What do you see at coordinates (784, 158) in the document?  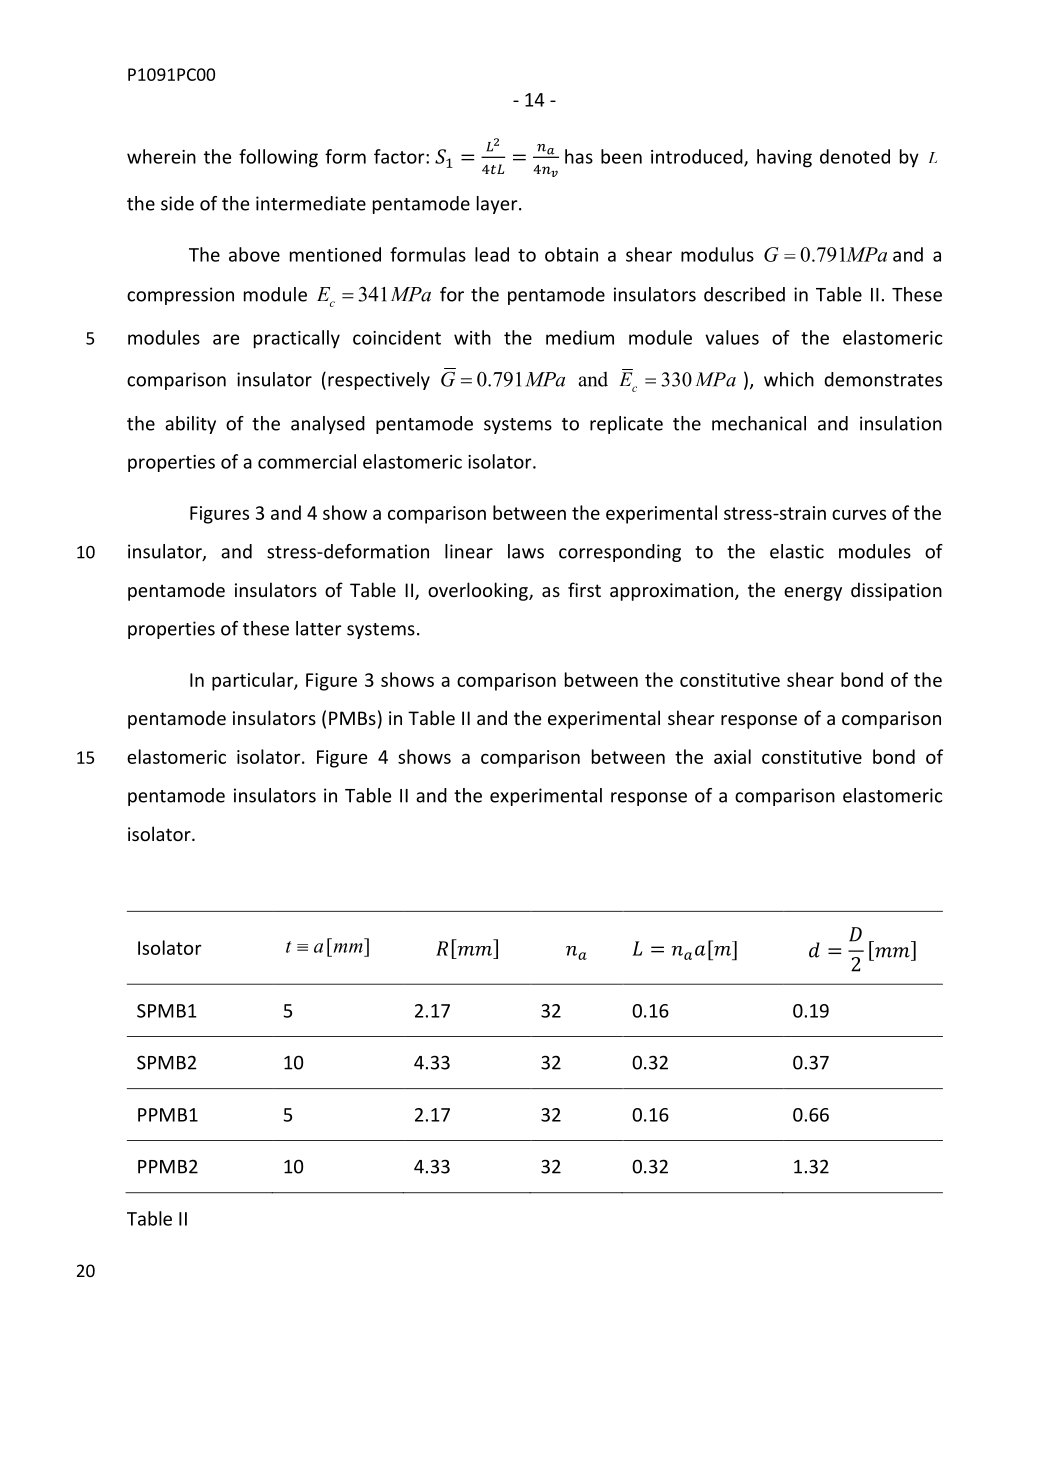 I see `having` at bounding box center [784, 158].
